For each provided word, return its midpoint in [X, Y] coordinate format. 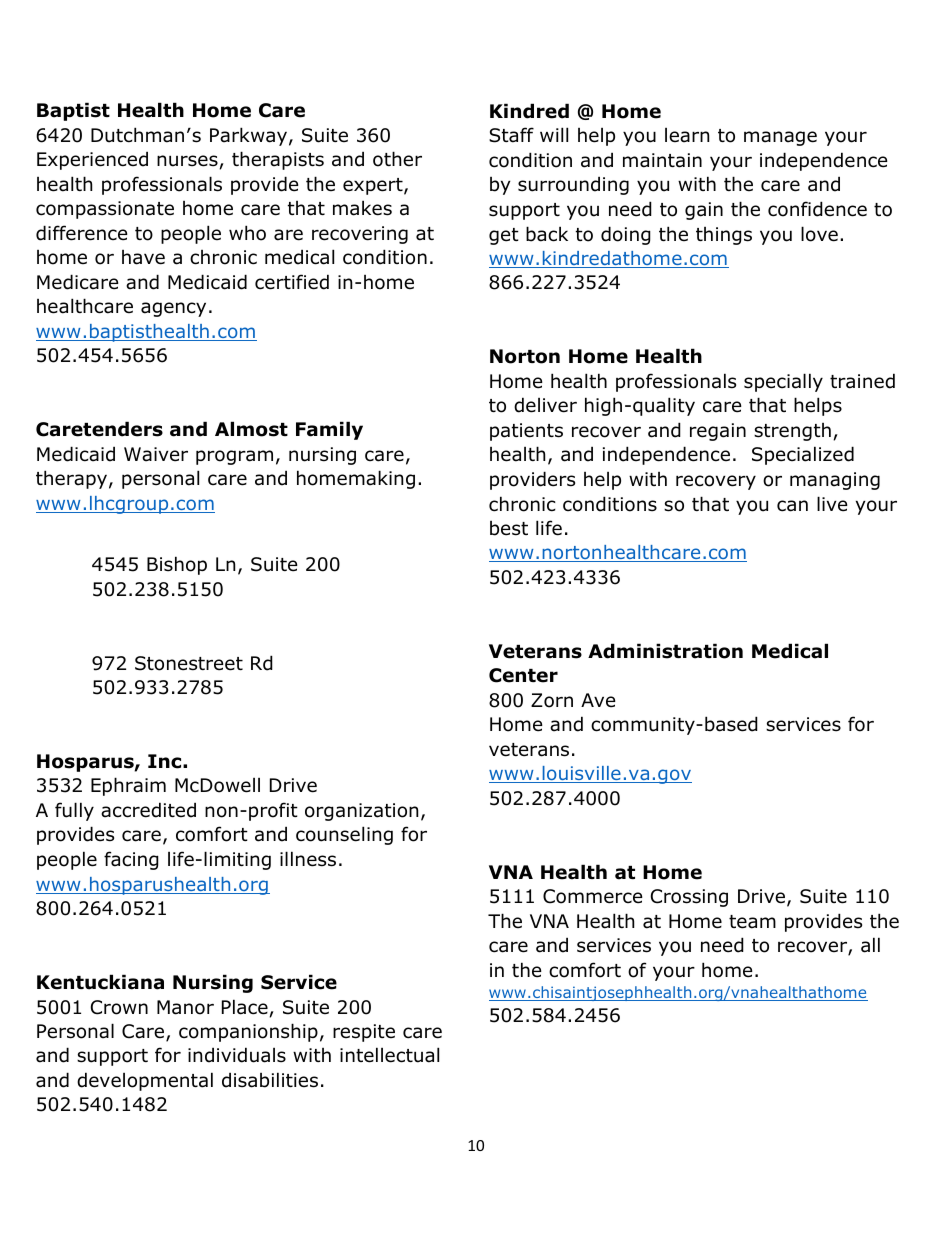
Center [523, 675]
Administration [665, 651]
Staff [511, 135]
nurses [187, 161]
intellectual [389, 1055]
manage [780, 138]
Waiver [156, 454]
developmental [145, 1081]
